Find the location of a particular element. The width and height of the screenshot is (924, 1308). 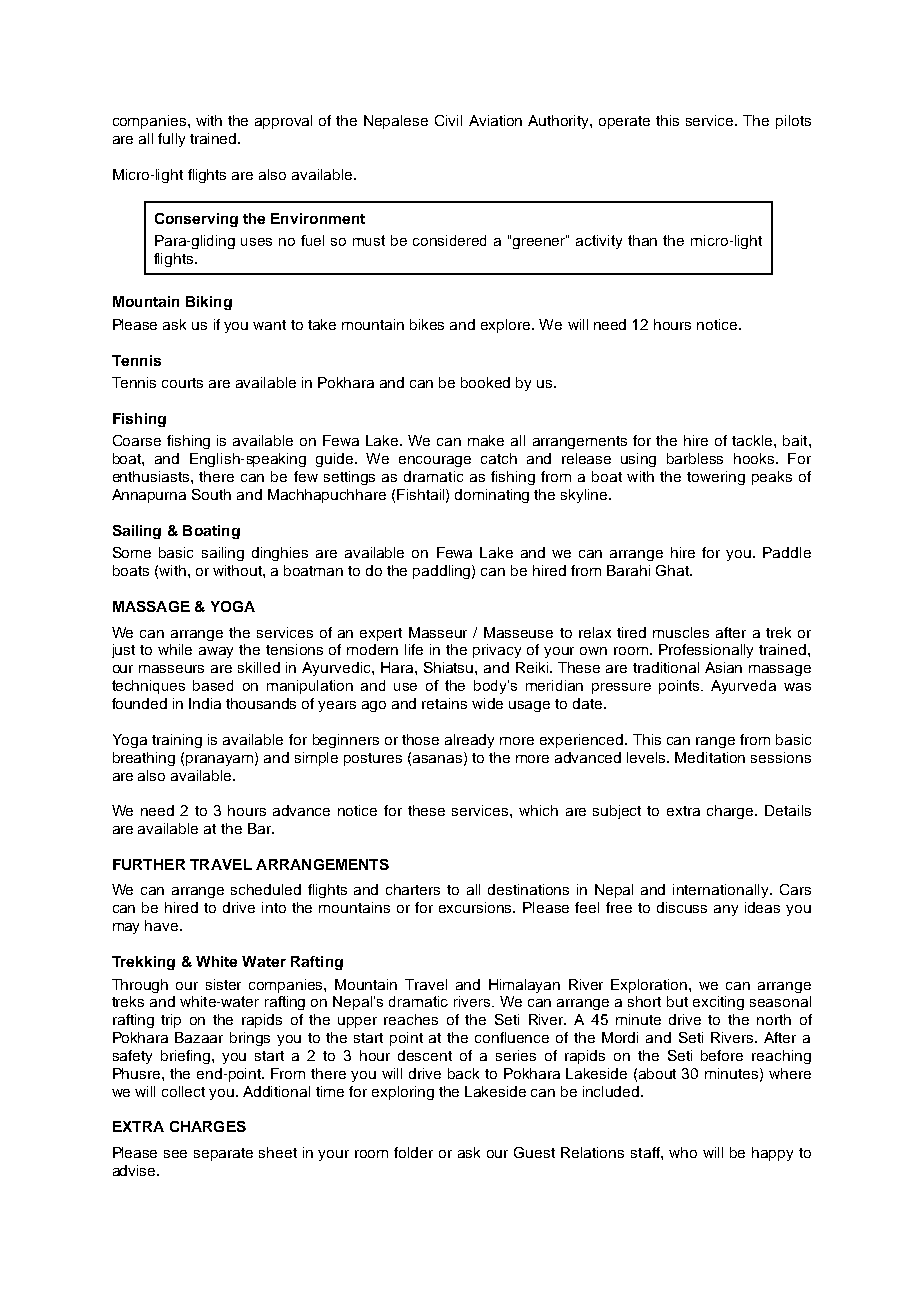

courts is located at coordinates (182, 383).
